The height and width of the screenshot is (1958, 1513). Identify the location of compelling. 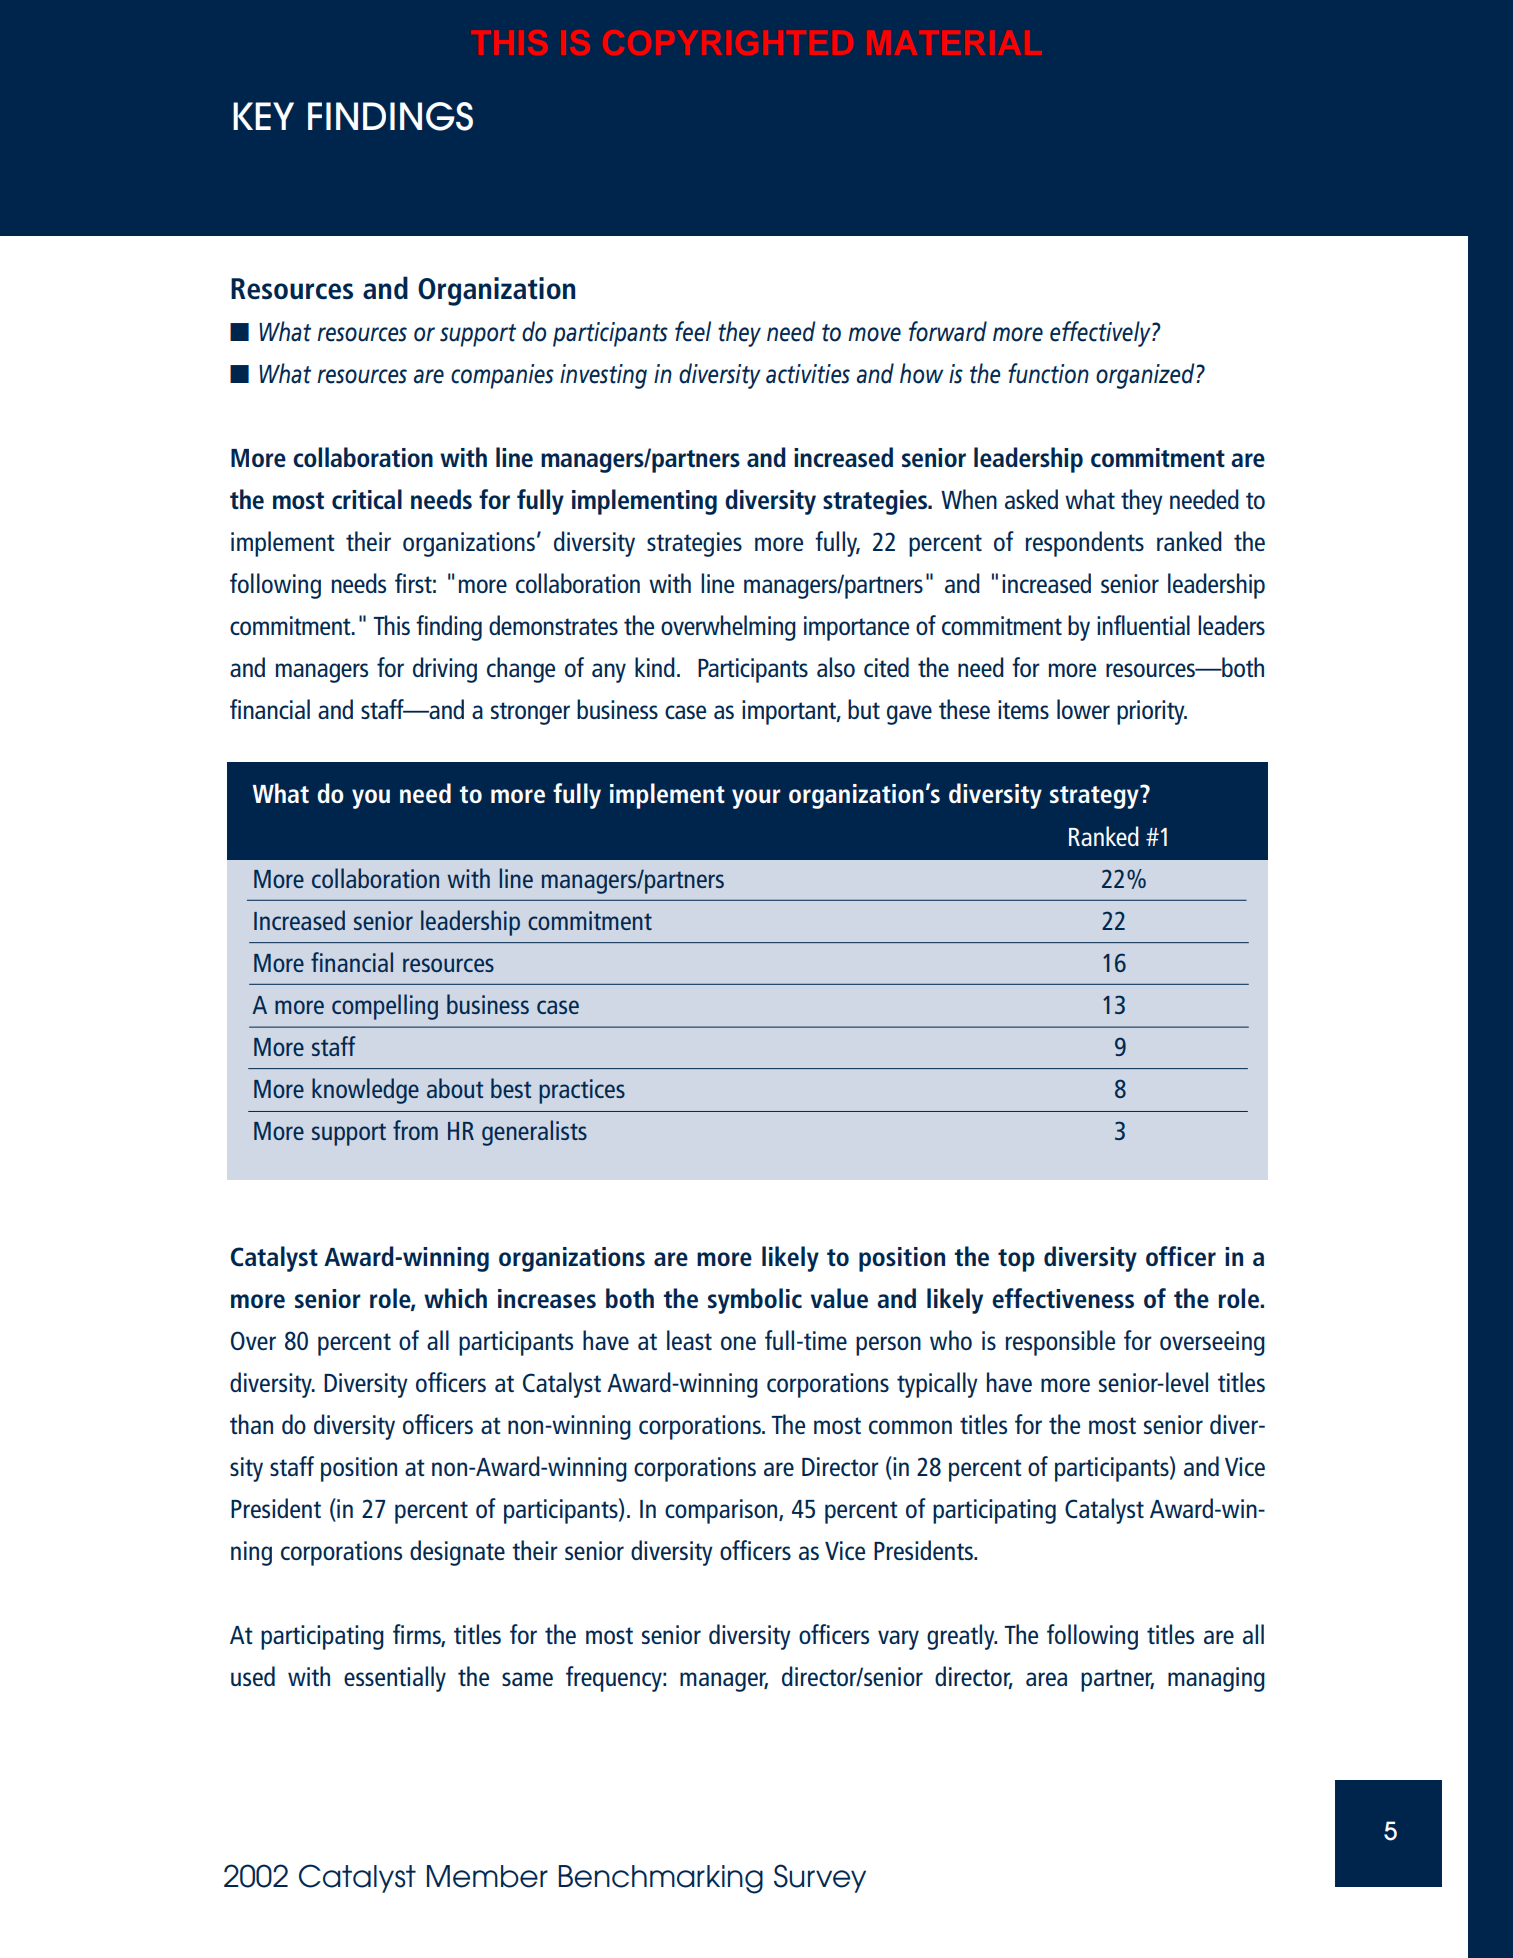
(385, 1007).
